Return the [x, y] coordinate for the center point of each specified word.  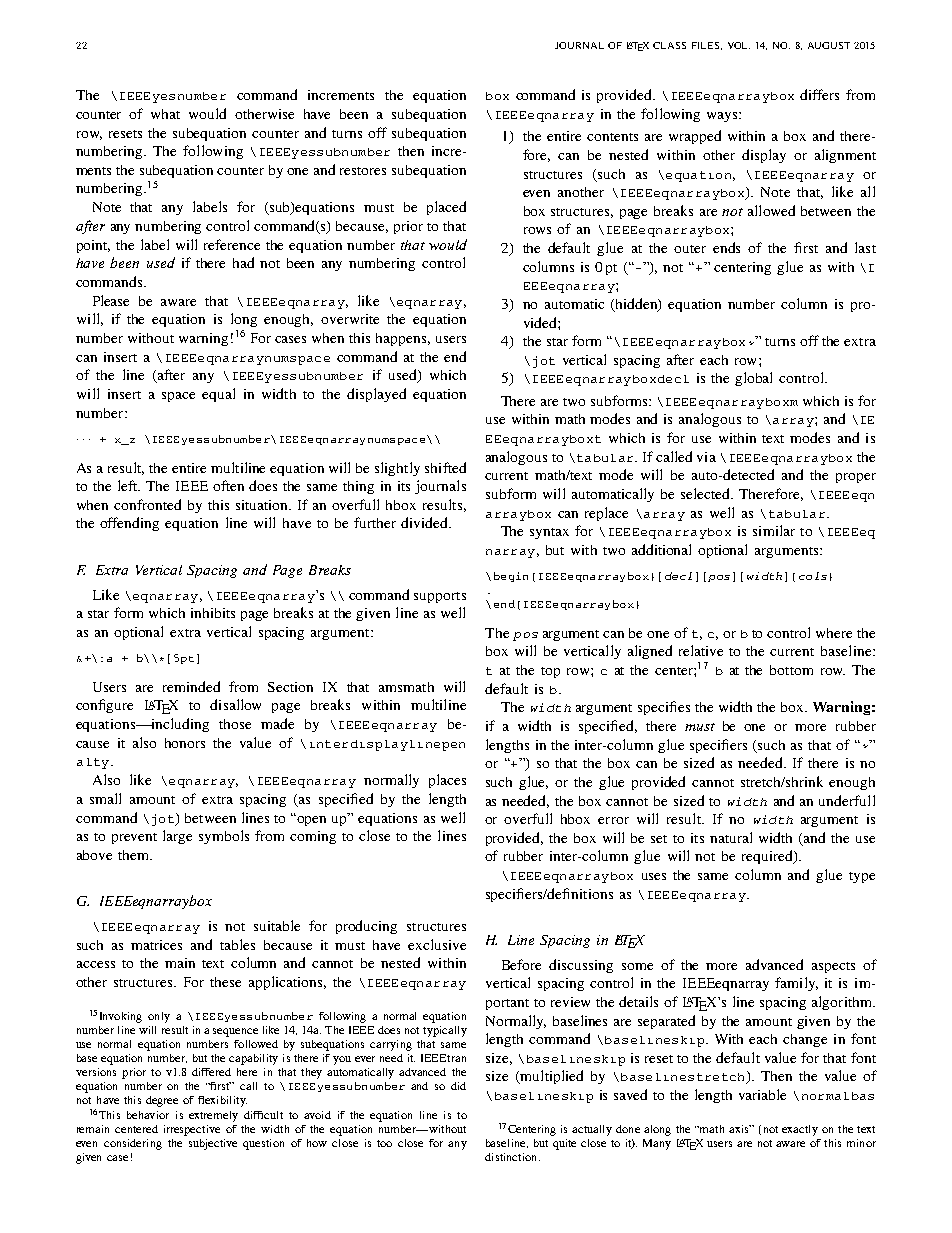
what [165, 114]
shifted [445, 467]
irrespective [192, 1130]
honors [185, 743]
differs [819, 94]
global [753, 379]
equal [218, 395]
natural [731, 837]
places [447, 781]
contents [612, 137]
